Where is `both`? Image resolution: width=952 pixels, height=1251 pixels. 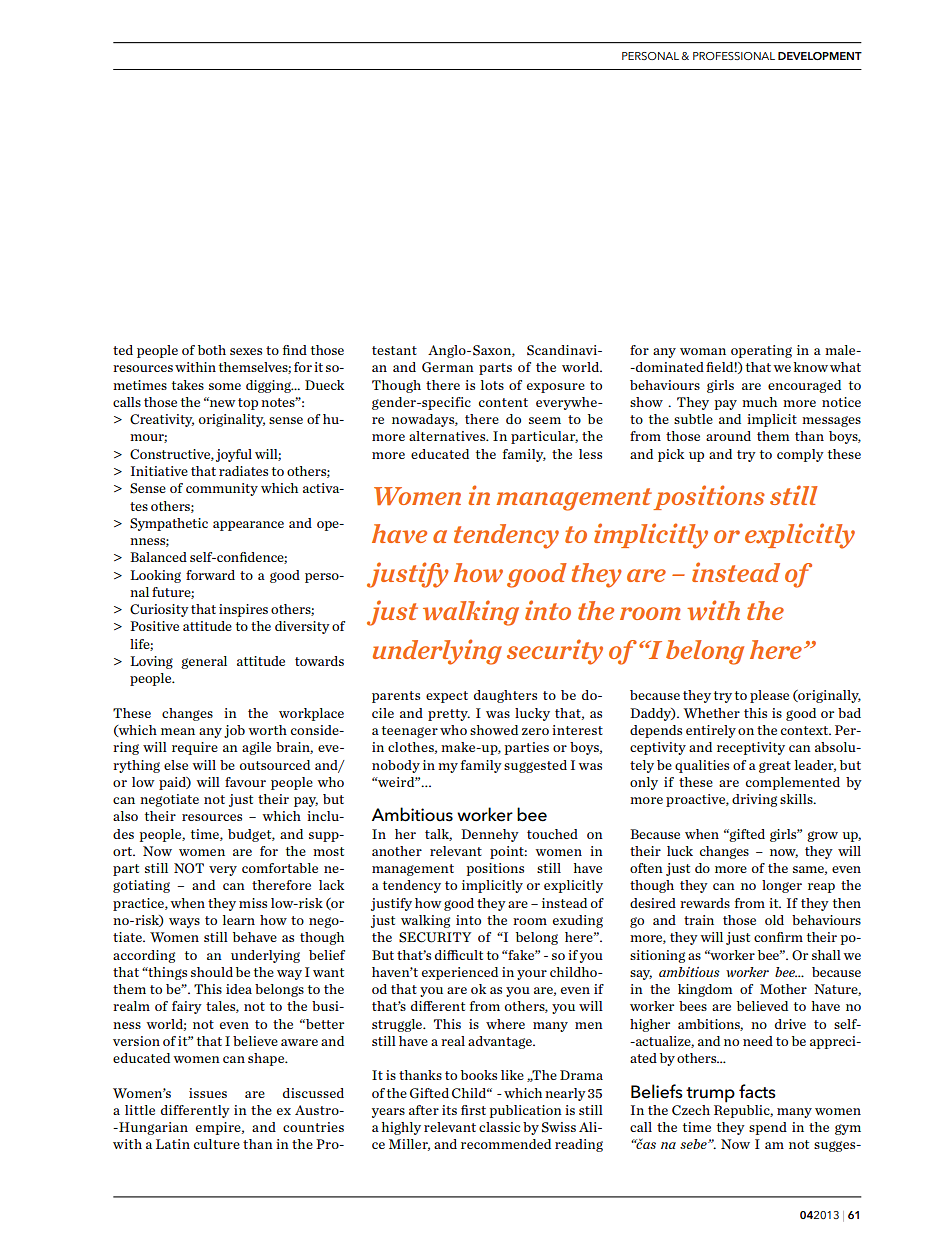 both is located at coordinates (212, 350).
